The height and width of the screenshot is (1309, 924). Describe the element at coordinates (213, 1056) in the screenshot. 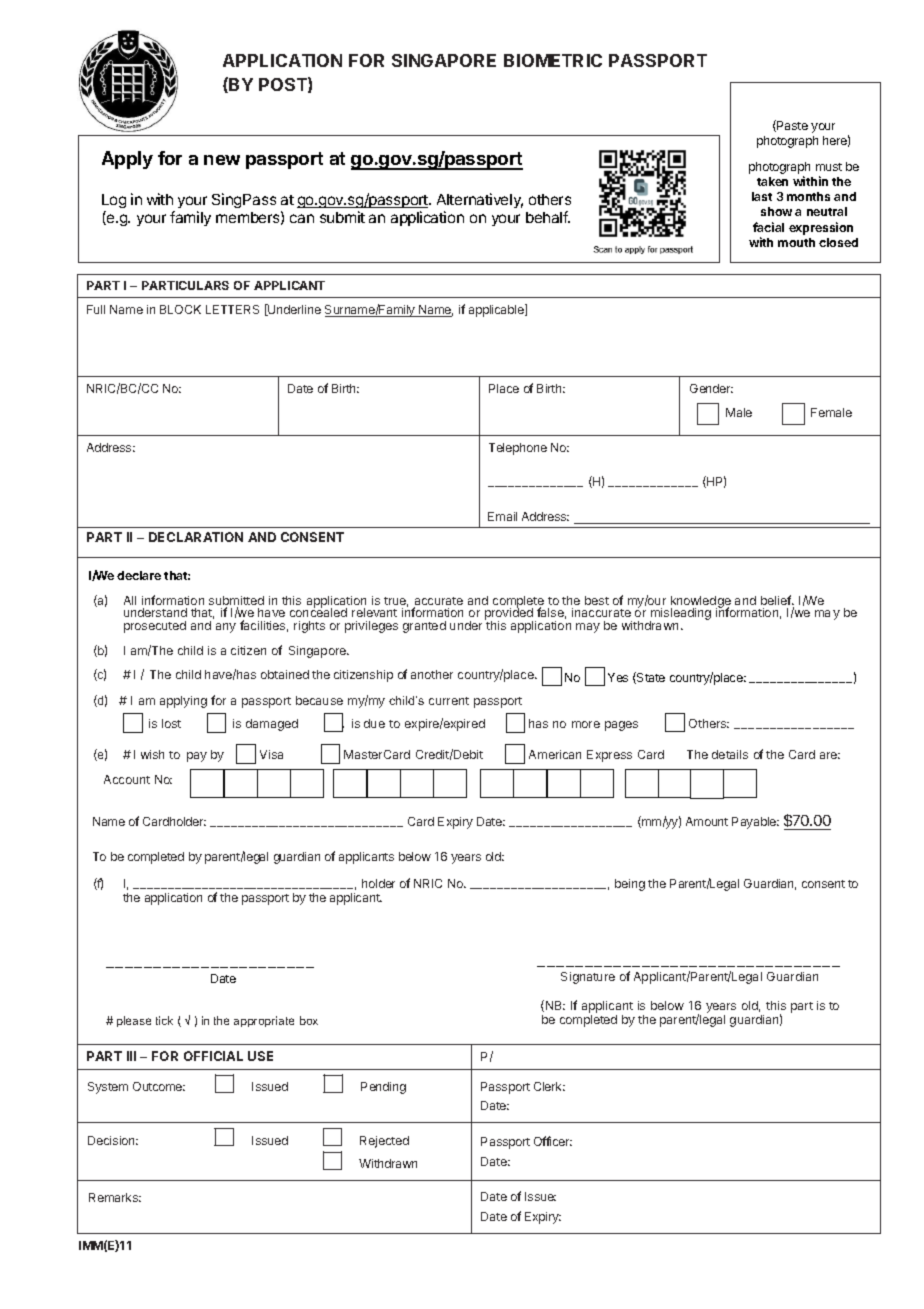

I see `OFFICIAL` at that location.
